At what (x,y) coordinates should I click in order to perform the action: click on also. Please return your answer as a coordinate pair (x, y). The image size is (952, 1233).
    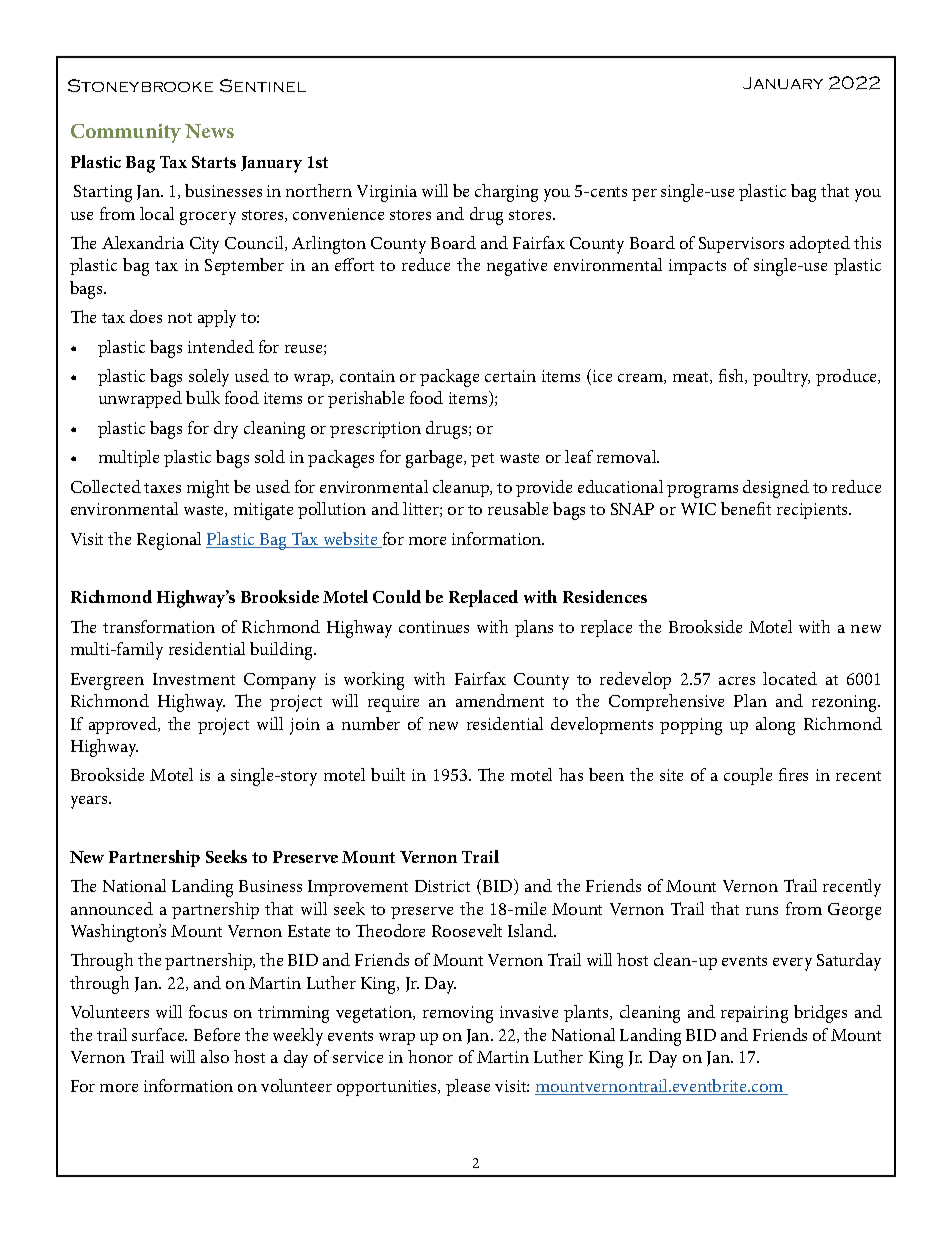
    Looking at the image, I should click on (215, 1056).
